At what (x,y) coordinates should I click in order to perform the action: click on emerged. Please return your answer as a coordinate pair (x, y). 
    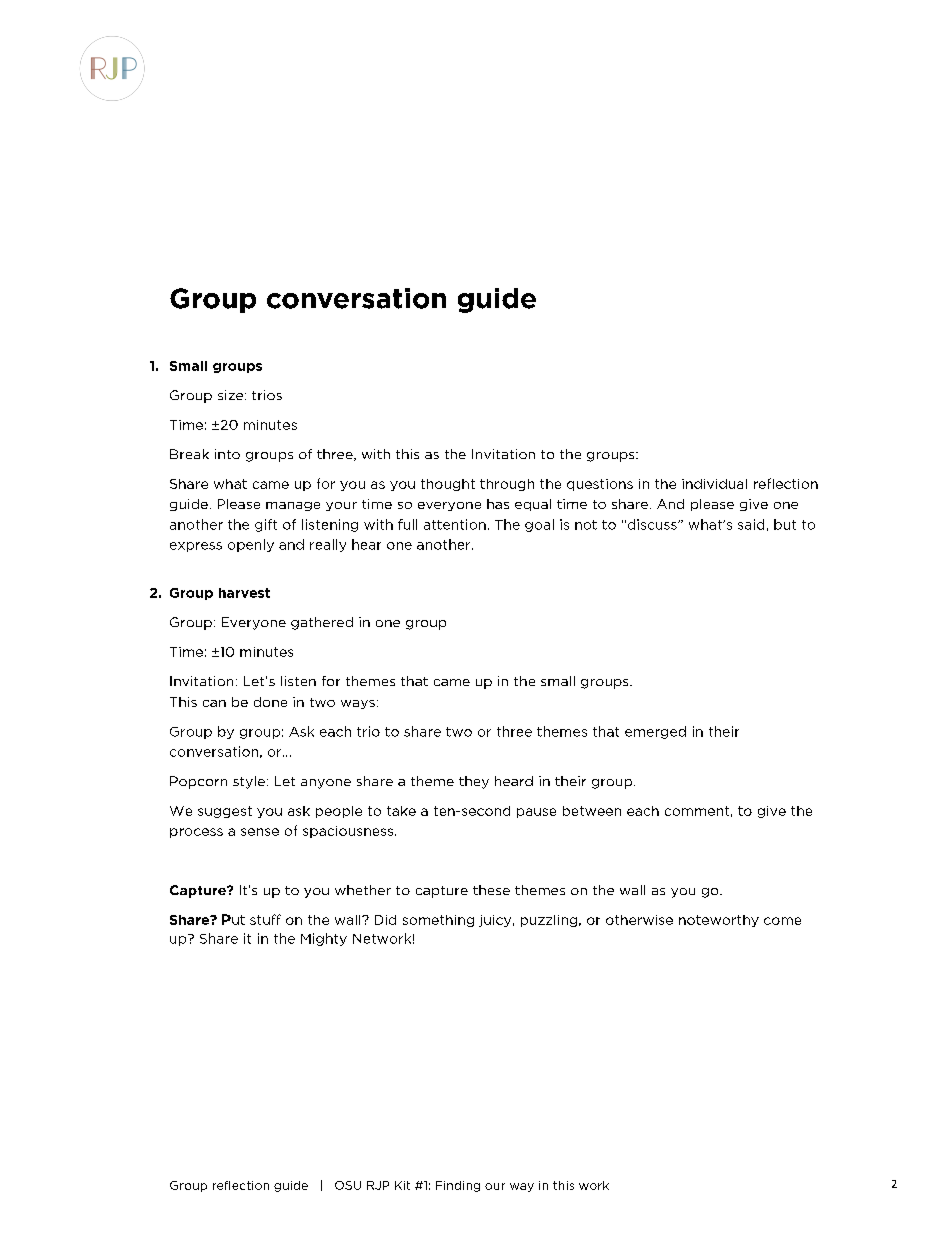
    Looking at the image, I should click on (655, 732).
